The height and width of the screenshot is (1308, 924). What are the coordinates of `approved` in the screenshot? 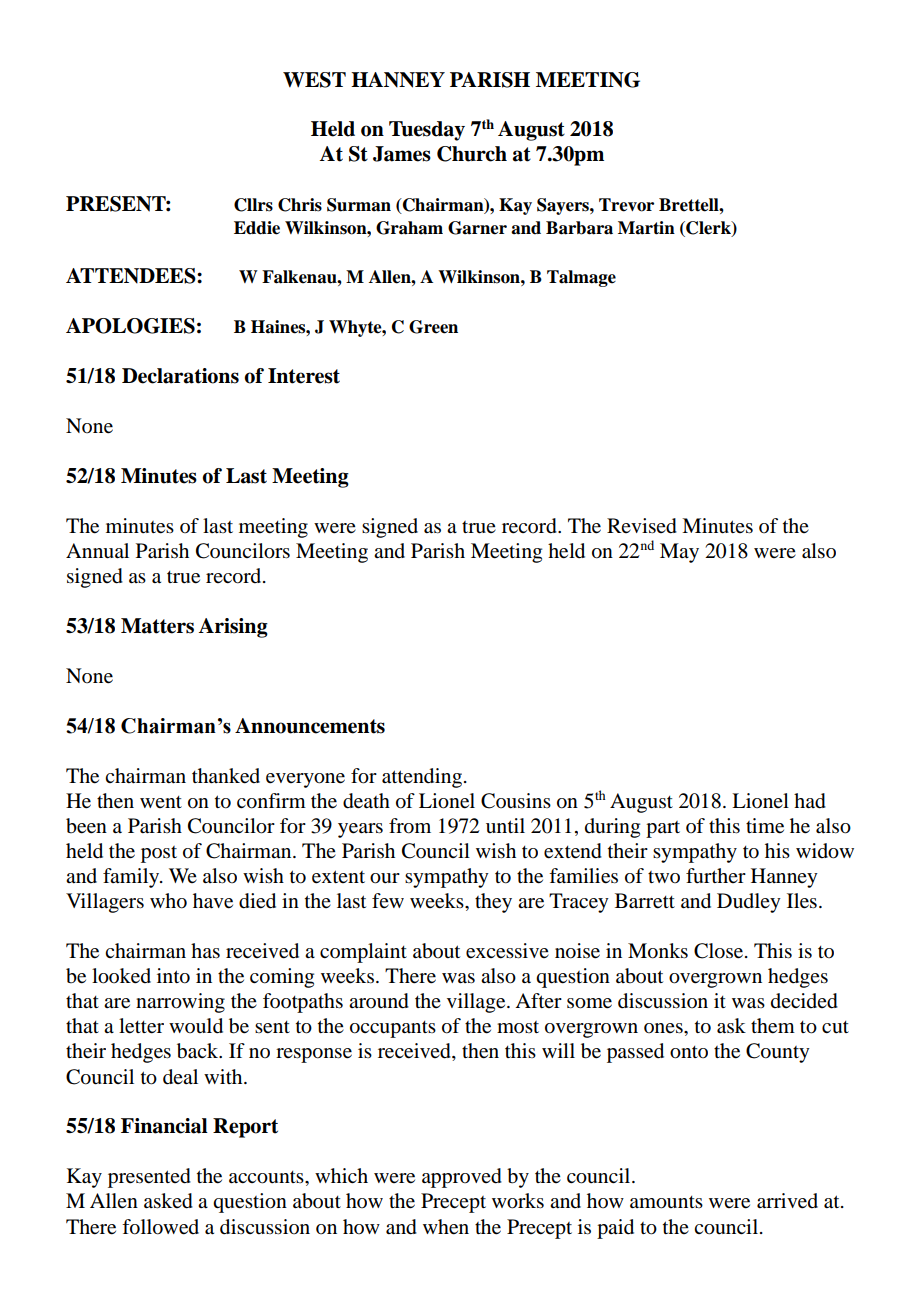 It's located at (462, 1178).
